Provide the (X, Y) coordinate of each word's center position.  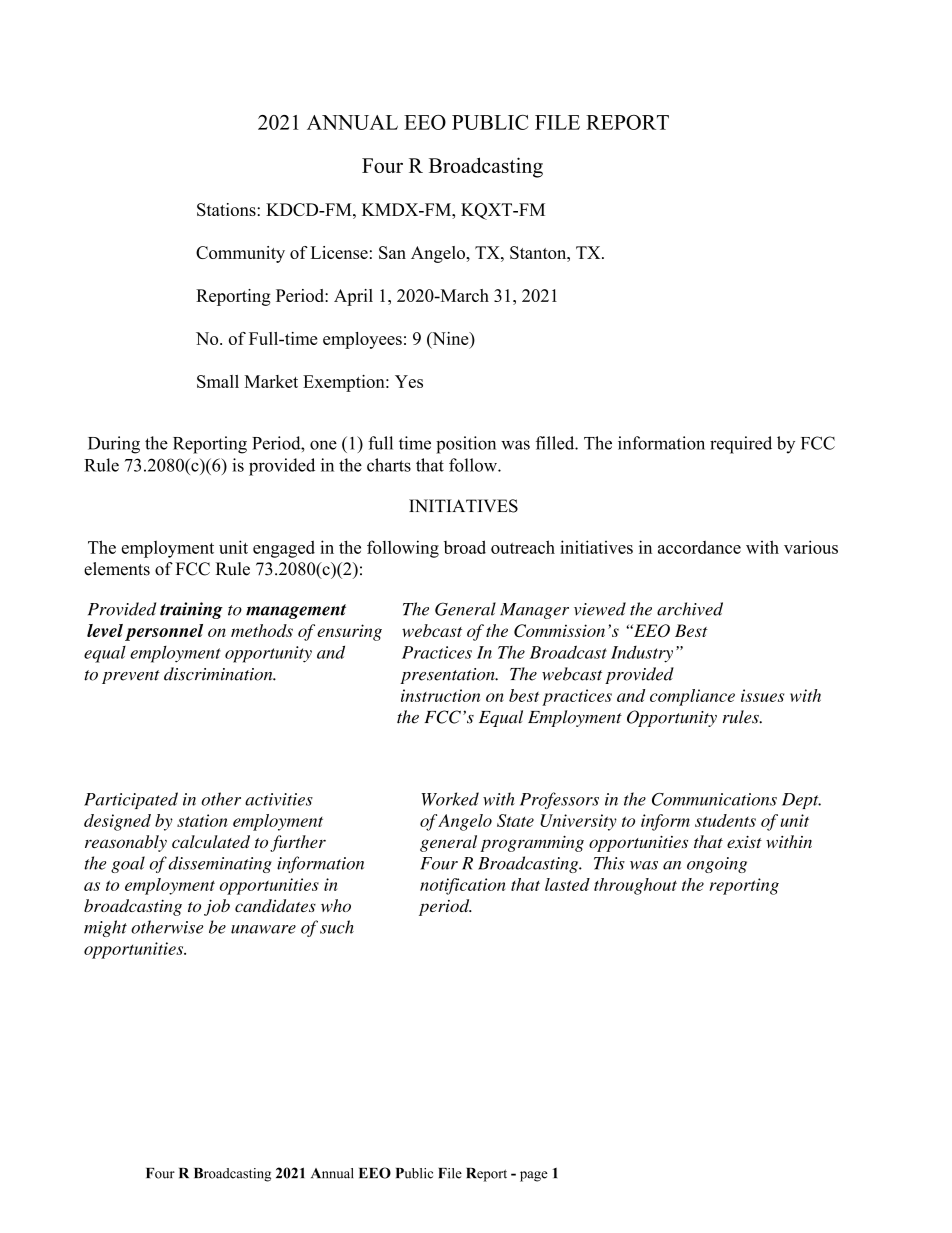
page (534, 1176)
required (741, 445)
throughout (635, 886)
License (339, 252)
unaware (263, 929)
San (392, 252)
